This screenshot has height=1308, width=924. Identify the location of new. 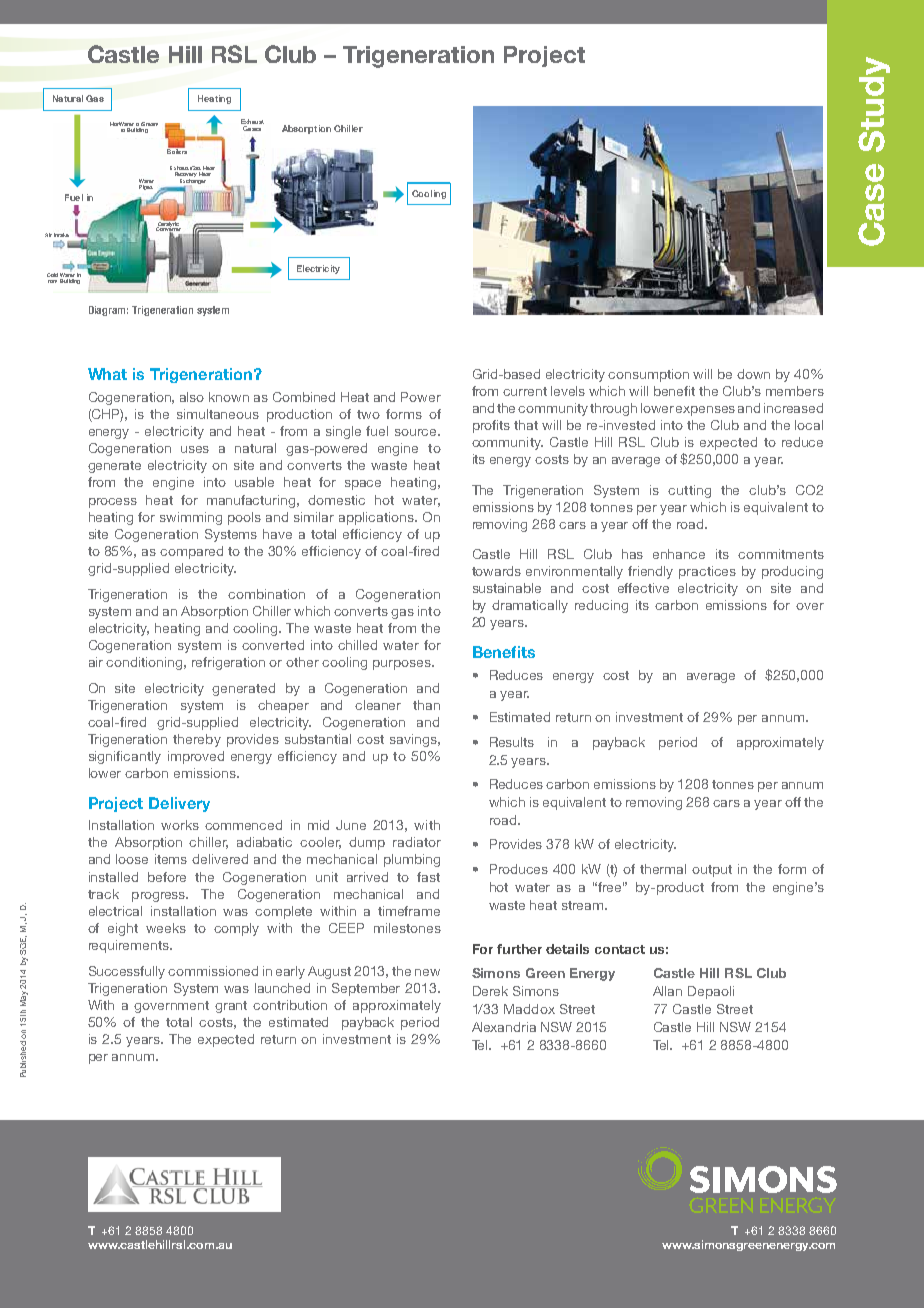
(427, 972).
